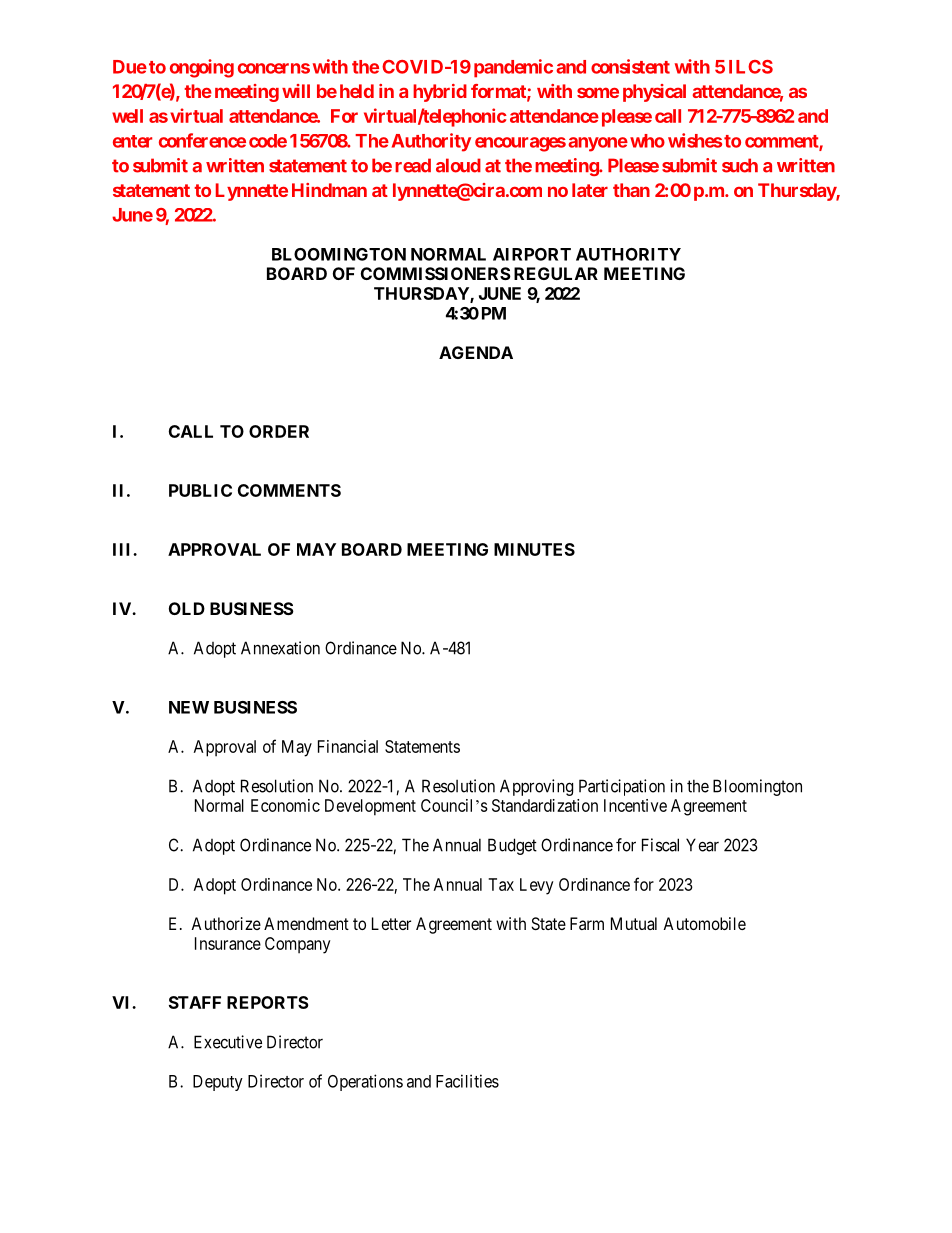  What do you see at coordinates (476, 352) in the image?
I see `AGENDA` at bounding box center [476, 352].
